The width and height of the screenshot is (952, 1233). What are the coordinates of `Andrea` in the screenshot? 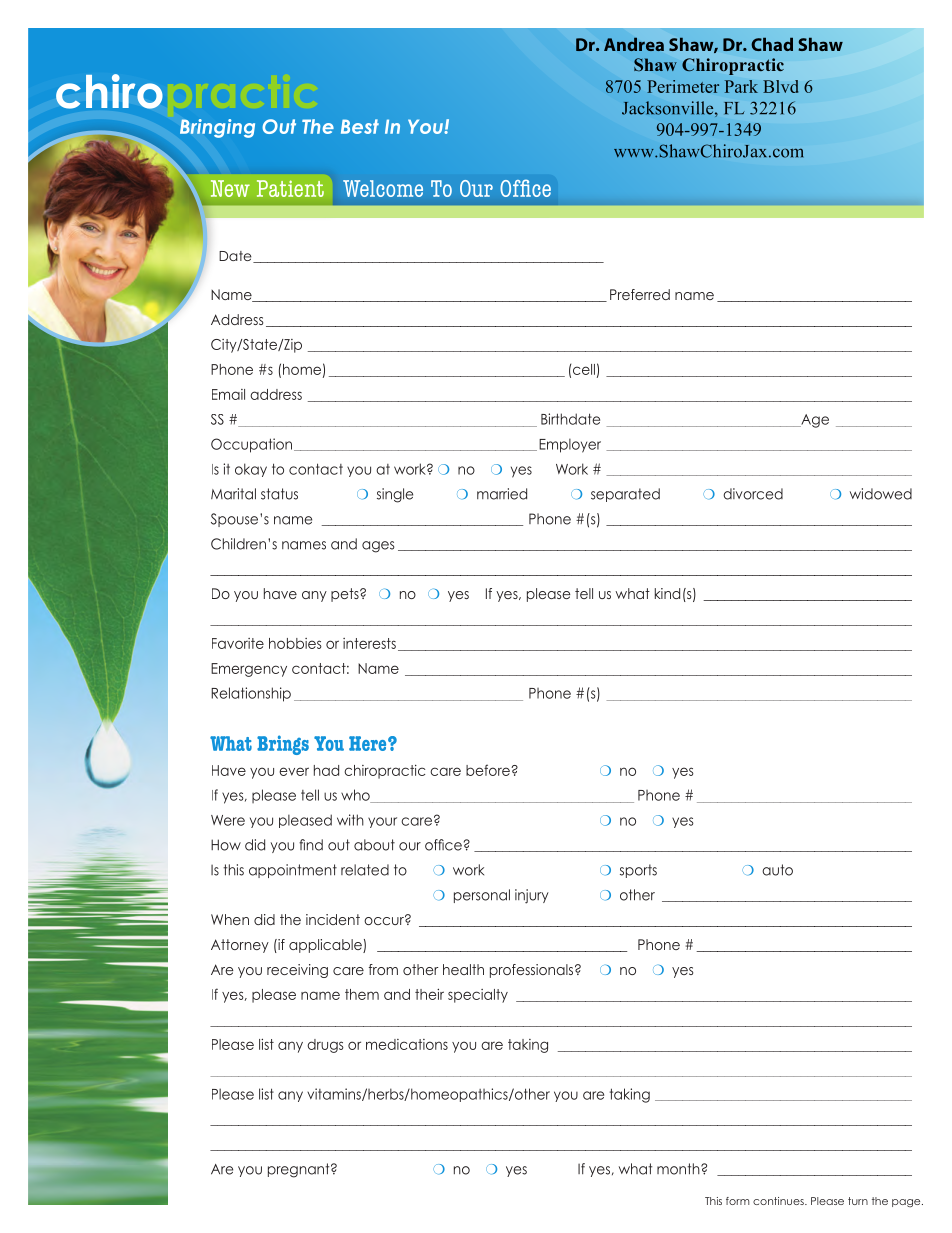 It's located at (634, 44).
